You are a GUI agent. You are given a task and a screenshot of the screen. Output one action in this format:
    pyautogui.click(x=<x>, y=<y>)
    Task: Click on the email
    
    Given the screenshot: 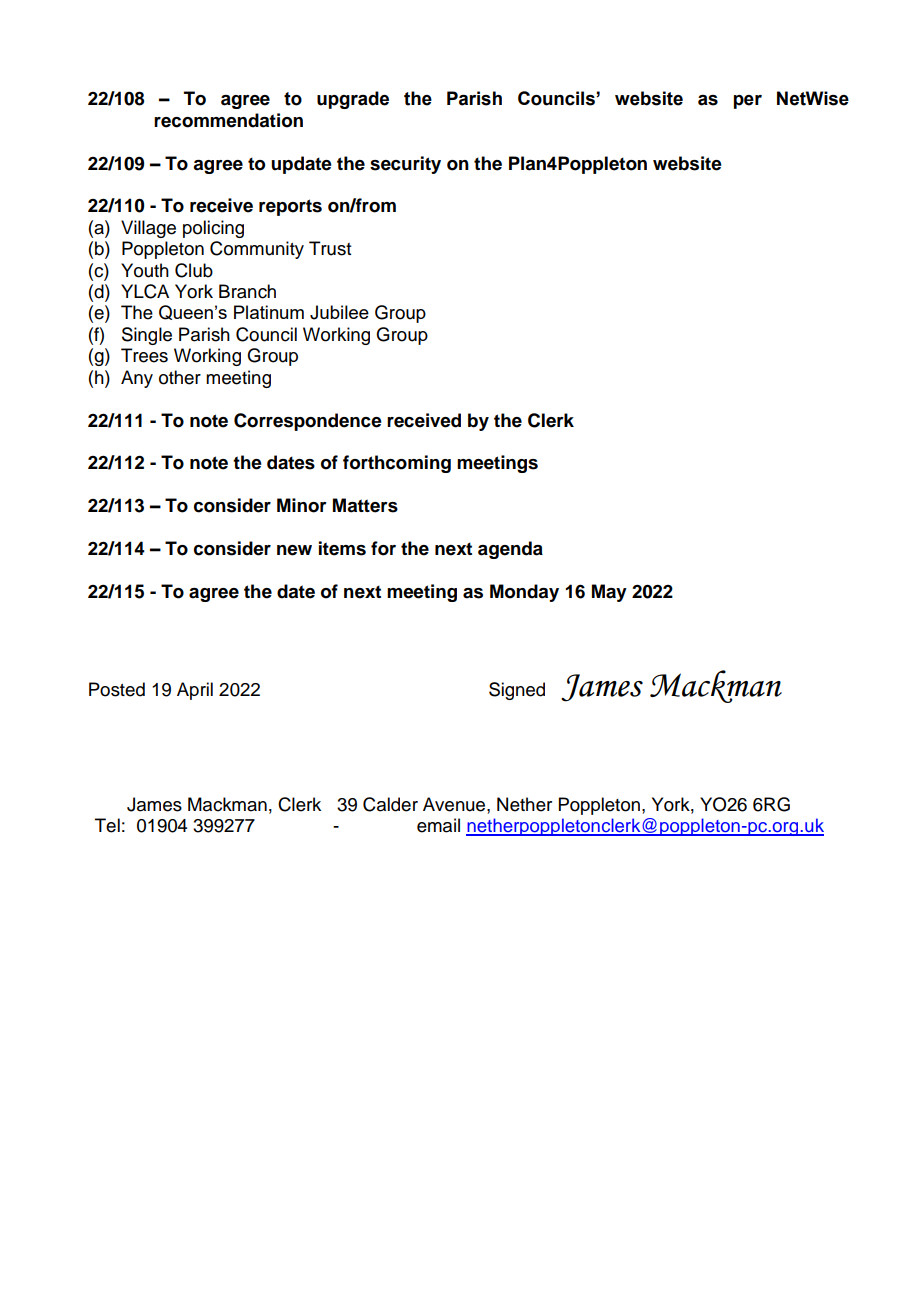 What is the action you would take?
    pyautogui.click(x=438, y=825)
